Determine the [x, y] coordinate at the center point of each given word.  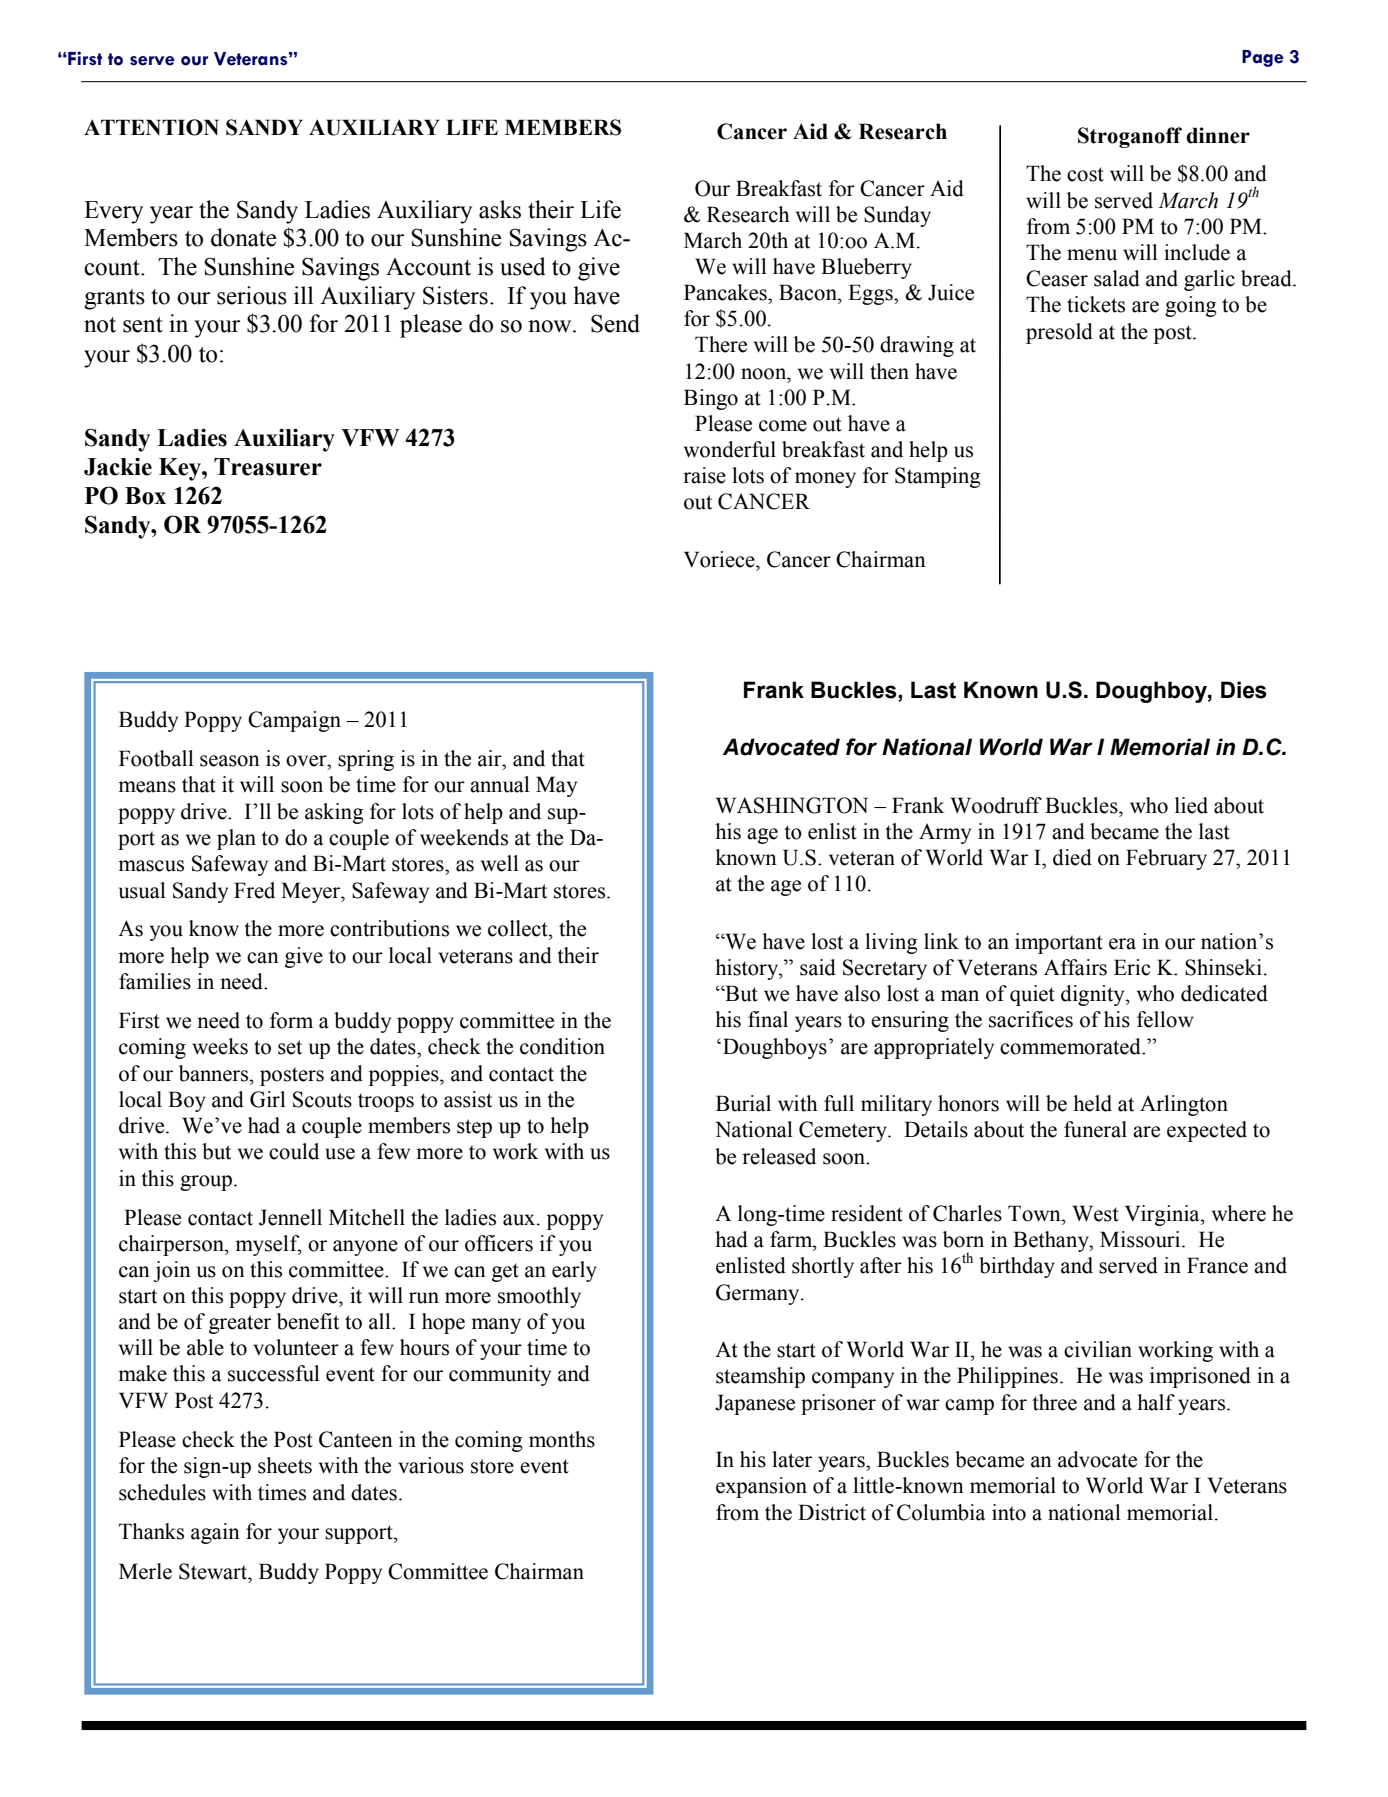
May [556, 786]
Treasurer [268, 467]
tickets [1096, 304]
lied [1191, 805]
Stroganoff [1130, 137]
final [768, 1019]
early [574, 1271]
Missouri [1141, 1239]
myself [268, 1245]
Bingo [711, 399]
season [230, 761]
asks [500, 209]
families [155, 981]
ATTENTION [151, 127]
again [215, 1533]
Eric [1132, 967]
